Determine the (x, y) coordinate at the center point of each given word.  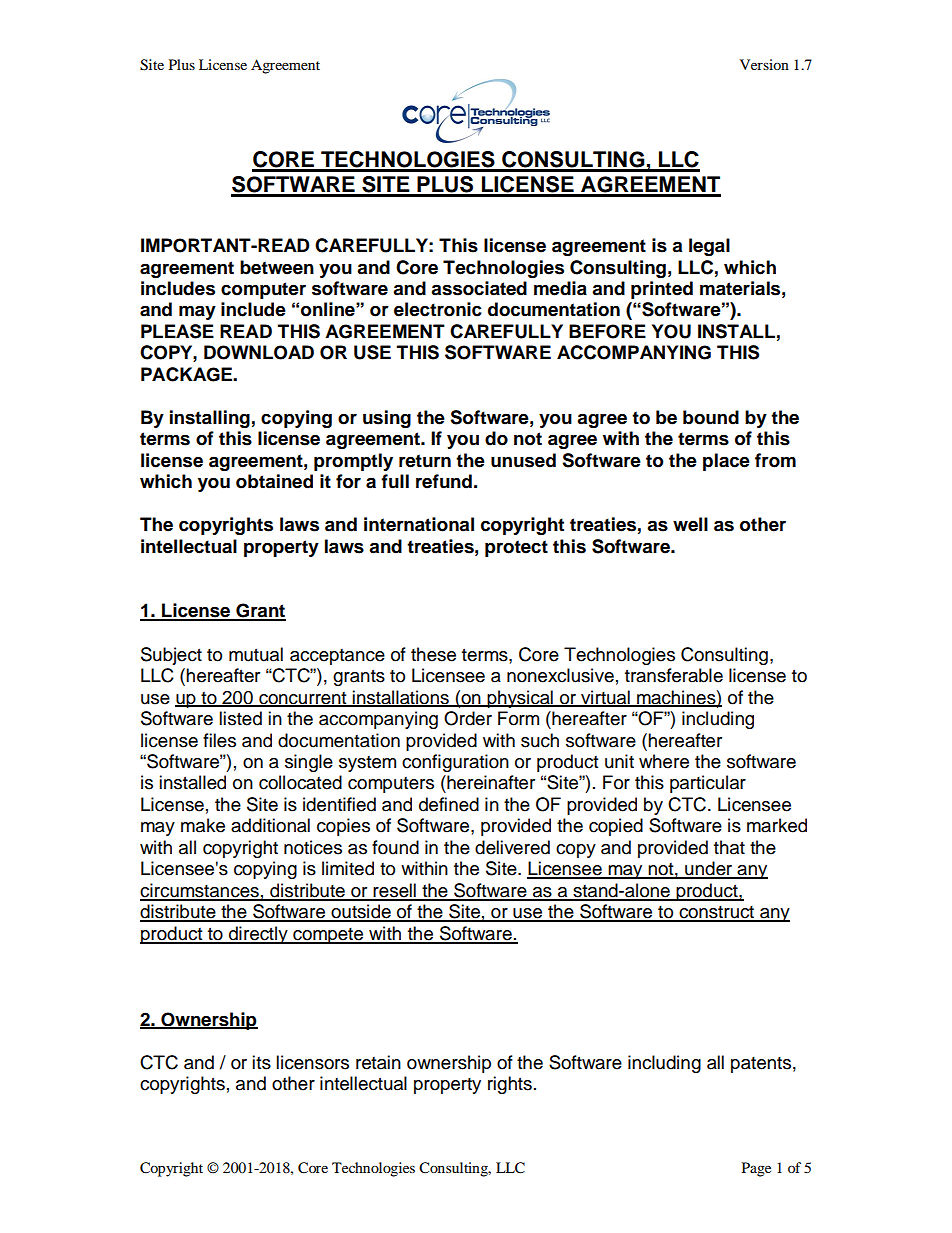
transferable (674, 675)
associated (479, 288)
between (277, 267)
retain (378, 1062)
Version (764, 64)
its (261, 1062)
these (433, 654)
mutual (256, 654)
